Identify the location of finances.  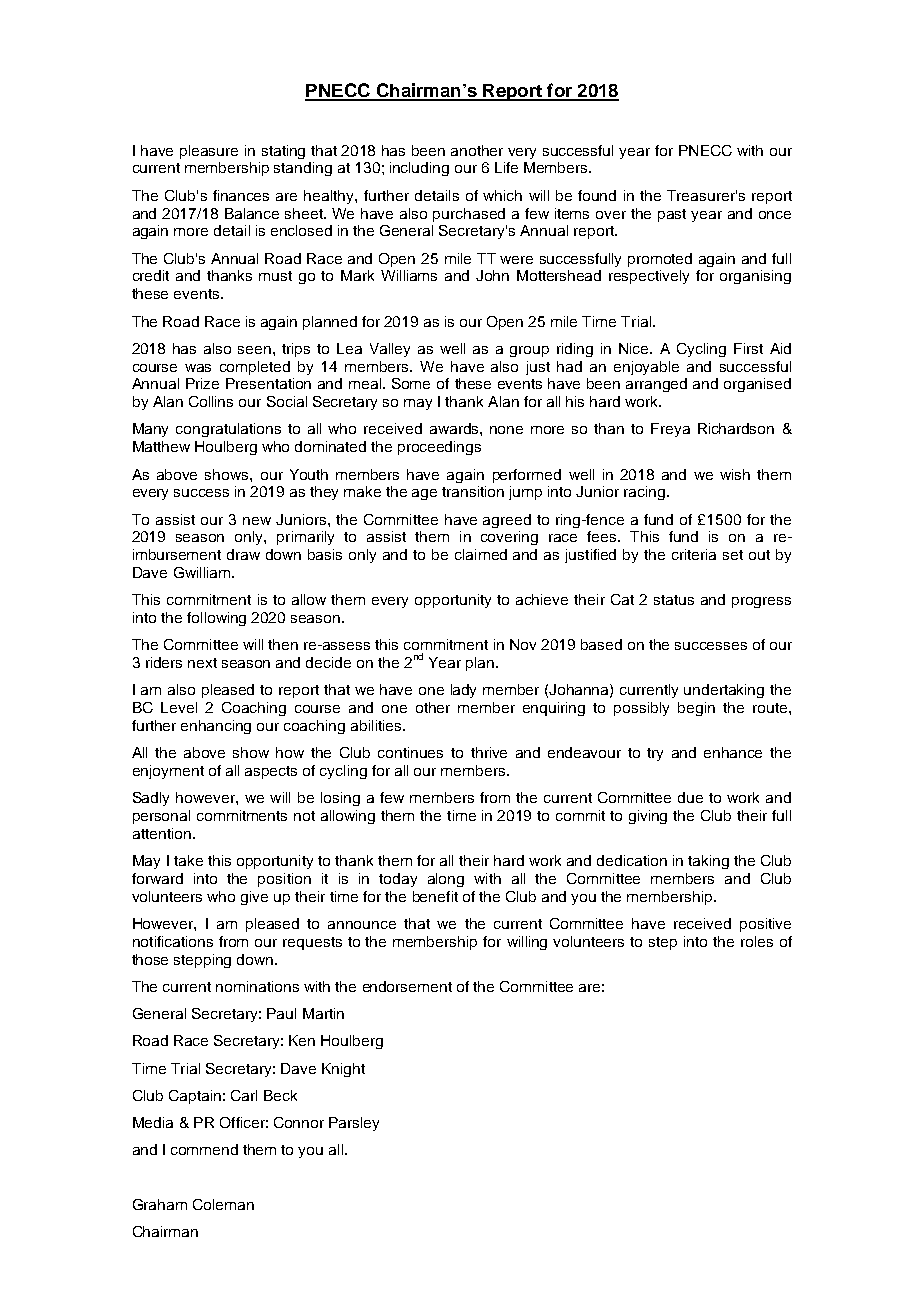
(241, 195).
